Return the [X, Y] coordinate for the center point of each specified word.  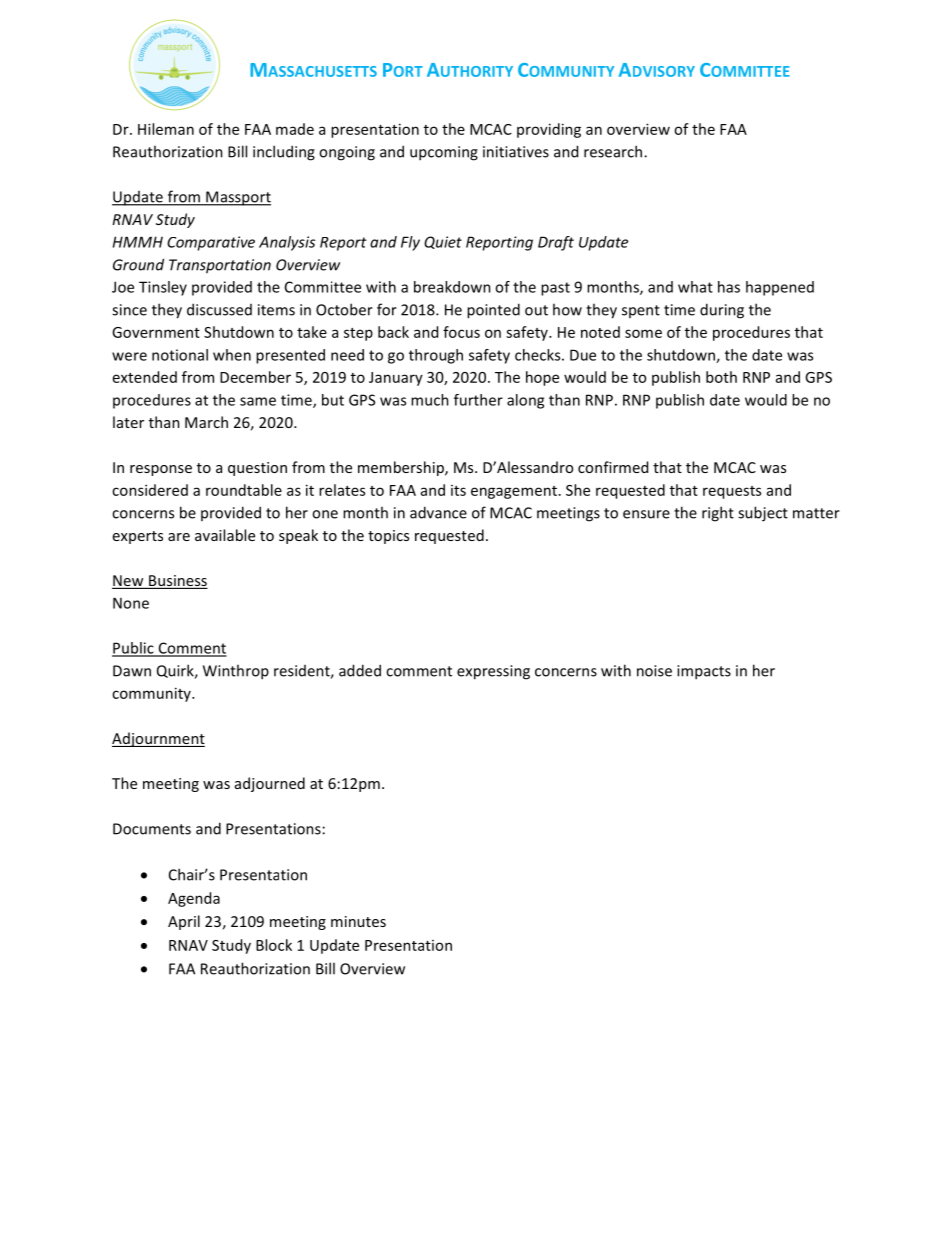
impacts [704, 672]
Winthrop [236, 672]
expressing [493, 672]
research [614, 151]
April [184, 922]
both [721, 377]
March [206, 422]
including [284, 153]
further [478, 400]
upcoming [444, 153]
